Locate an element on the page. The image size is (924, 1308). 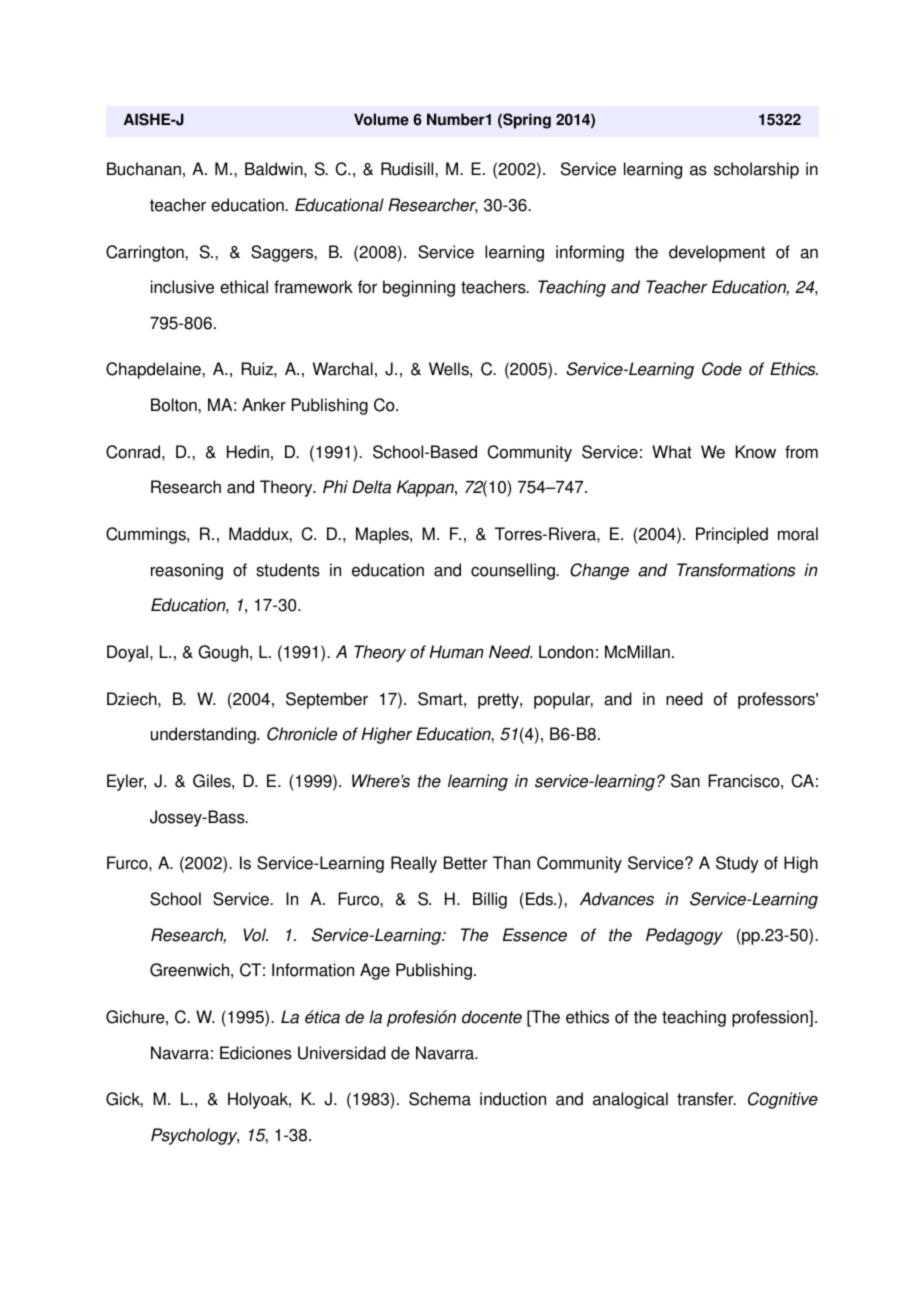
Psychology is located at coordinates (195, 1136).
